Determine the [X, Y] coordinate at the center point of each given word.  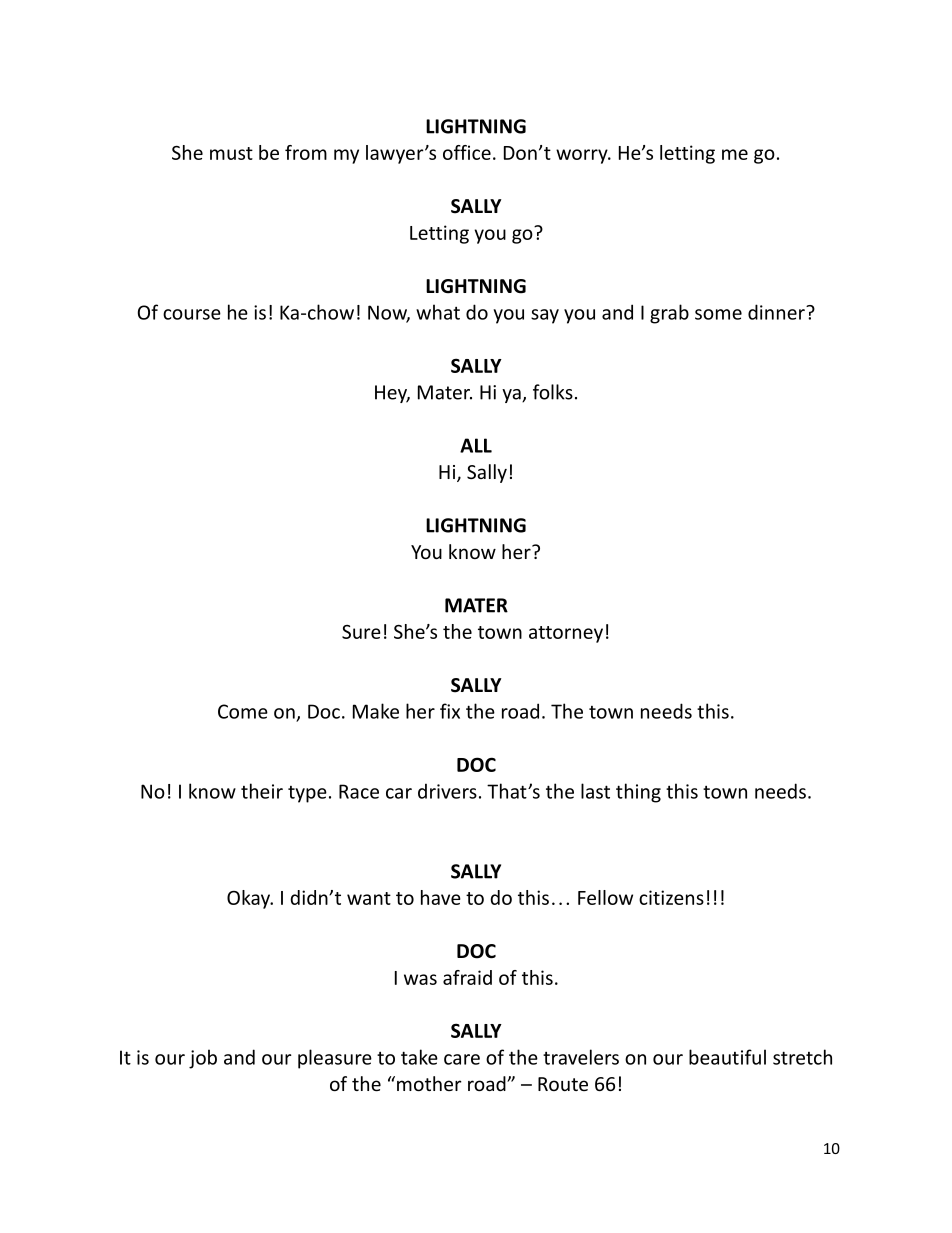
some [718, 314]
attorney [566, 634]
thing [638, 793]
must [231, 153]
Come [243, 711]
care [462, 1059]
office [467, 152]
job [203, 1059]
